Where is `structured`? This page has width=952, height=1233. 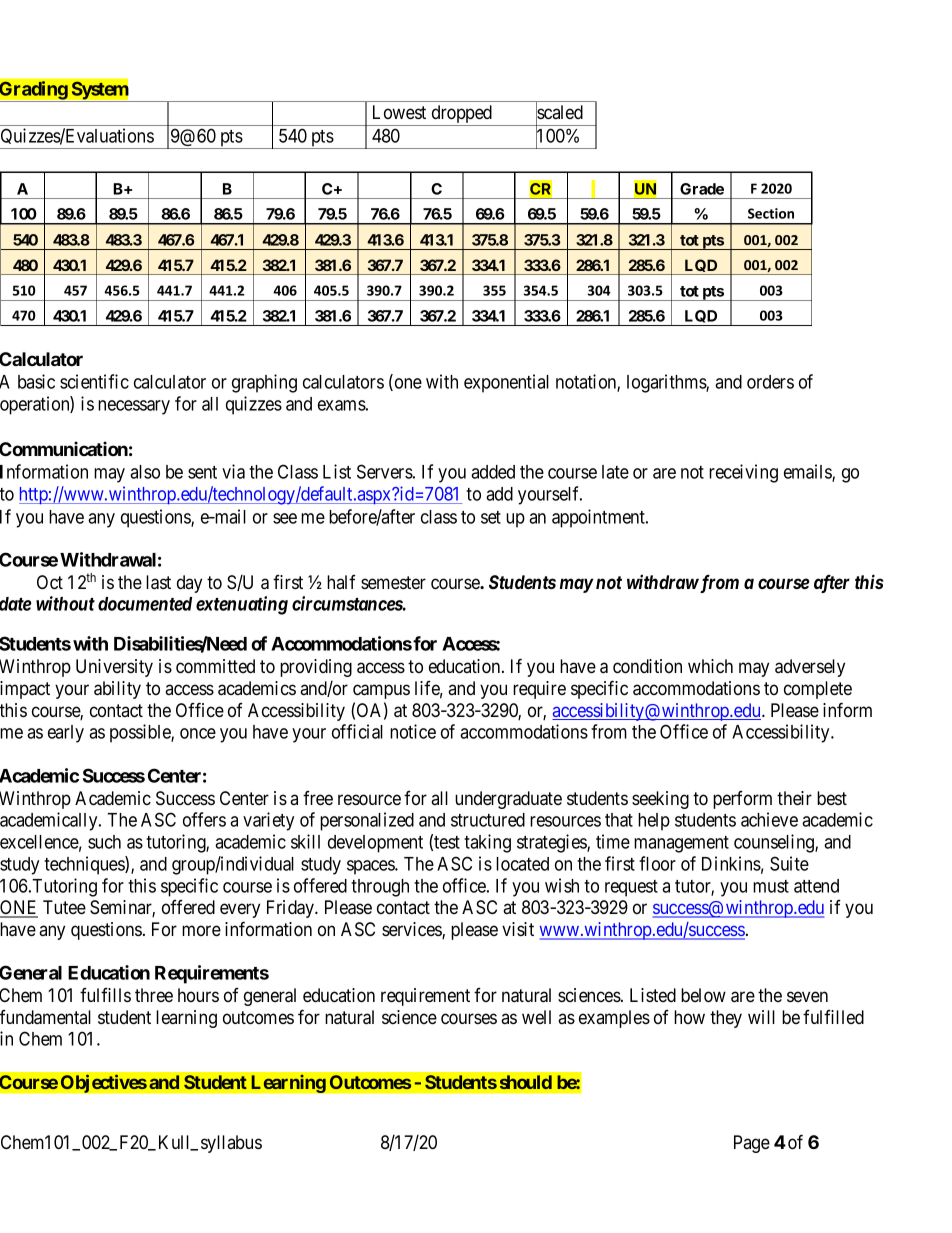
structured is located at coordinates (488, 820).
